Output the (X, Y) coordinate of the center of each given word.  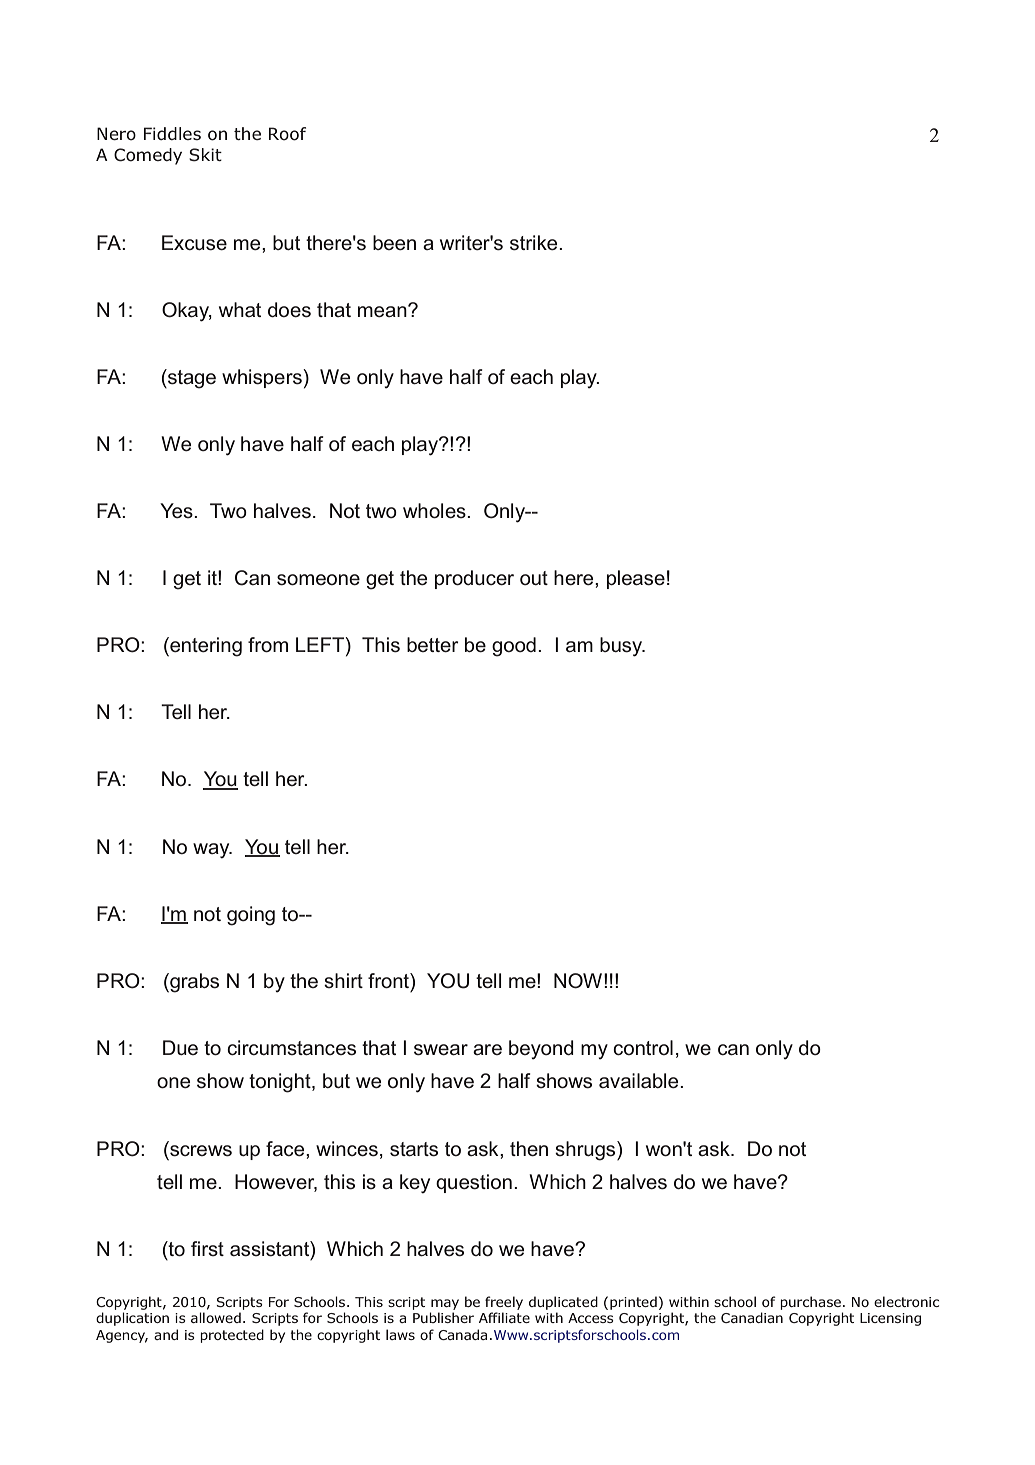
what (240, 309)
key (415, 1184)
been (394, 242)
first (207, 1248)
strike (535, 243)
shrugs (586, 1151)
